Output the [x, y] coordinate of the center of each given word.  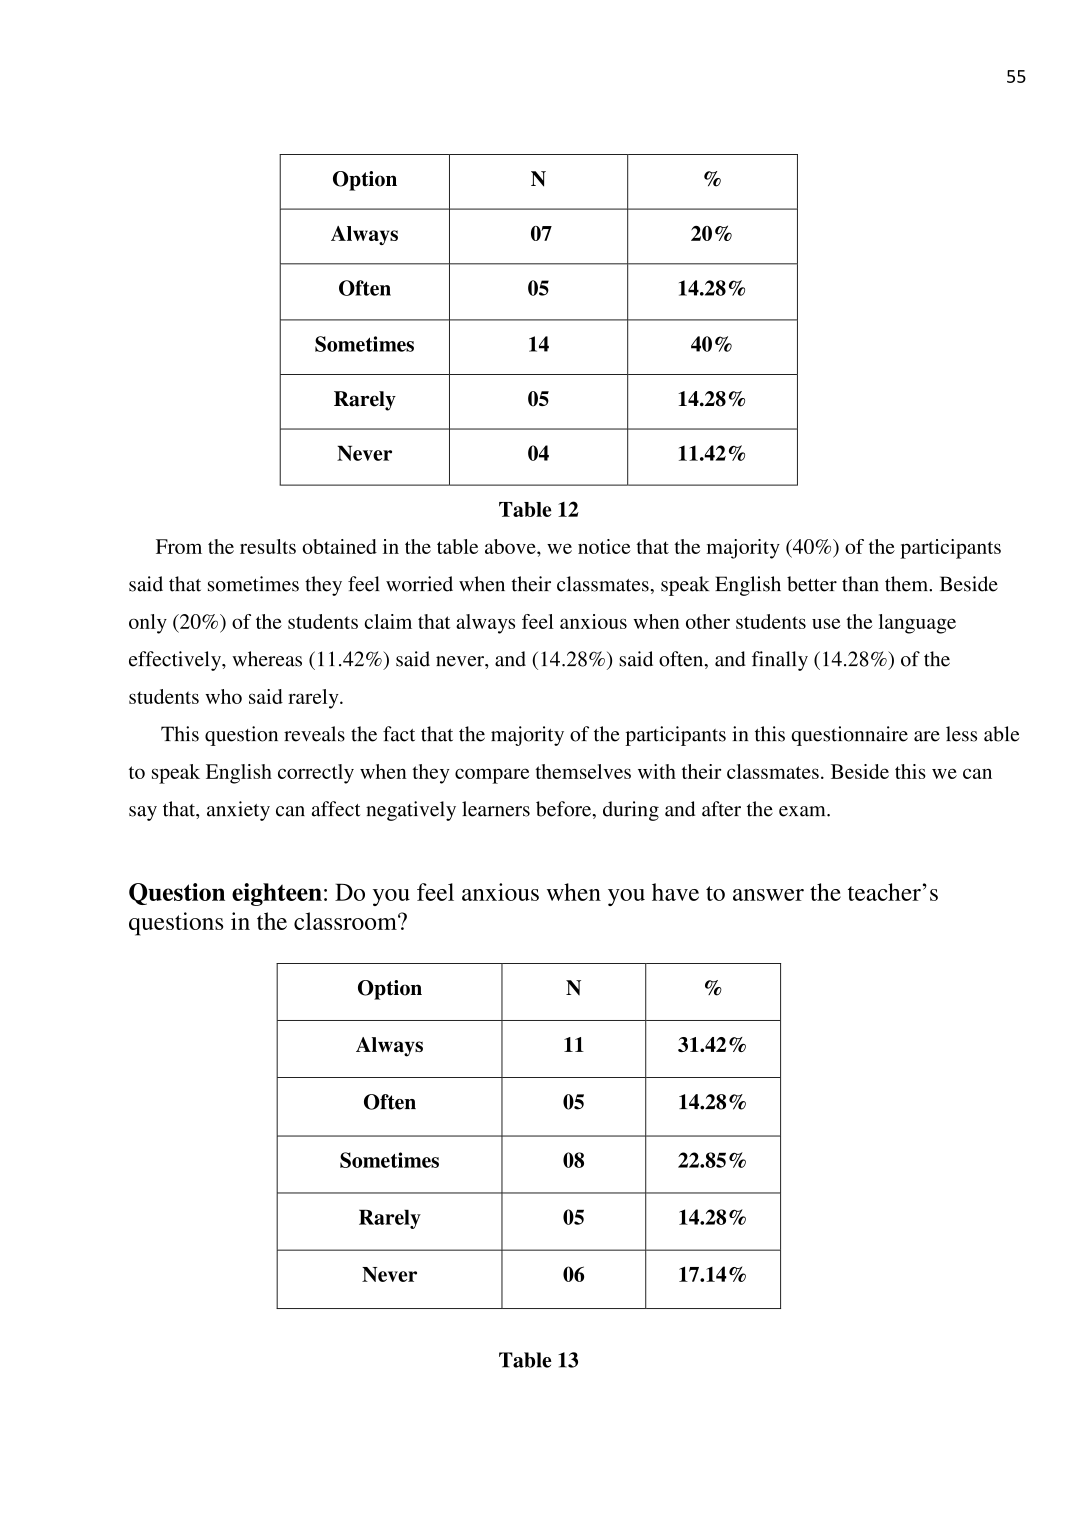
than [860, 584]
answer [768, 895]
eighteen [277, 894]
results [268, 546]
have [675, 892]
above [511, 546]
